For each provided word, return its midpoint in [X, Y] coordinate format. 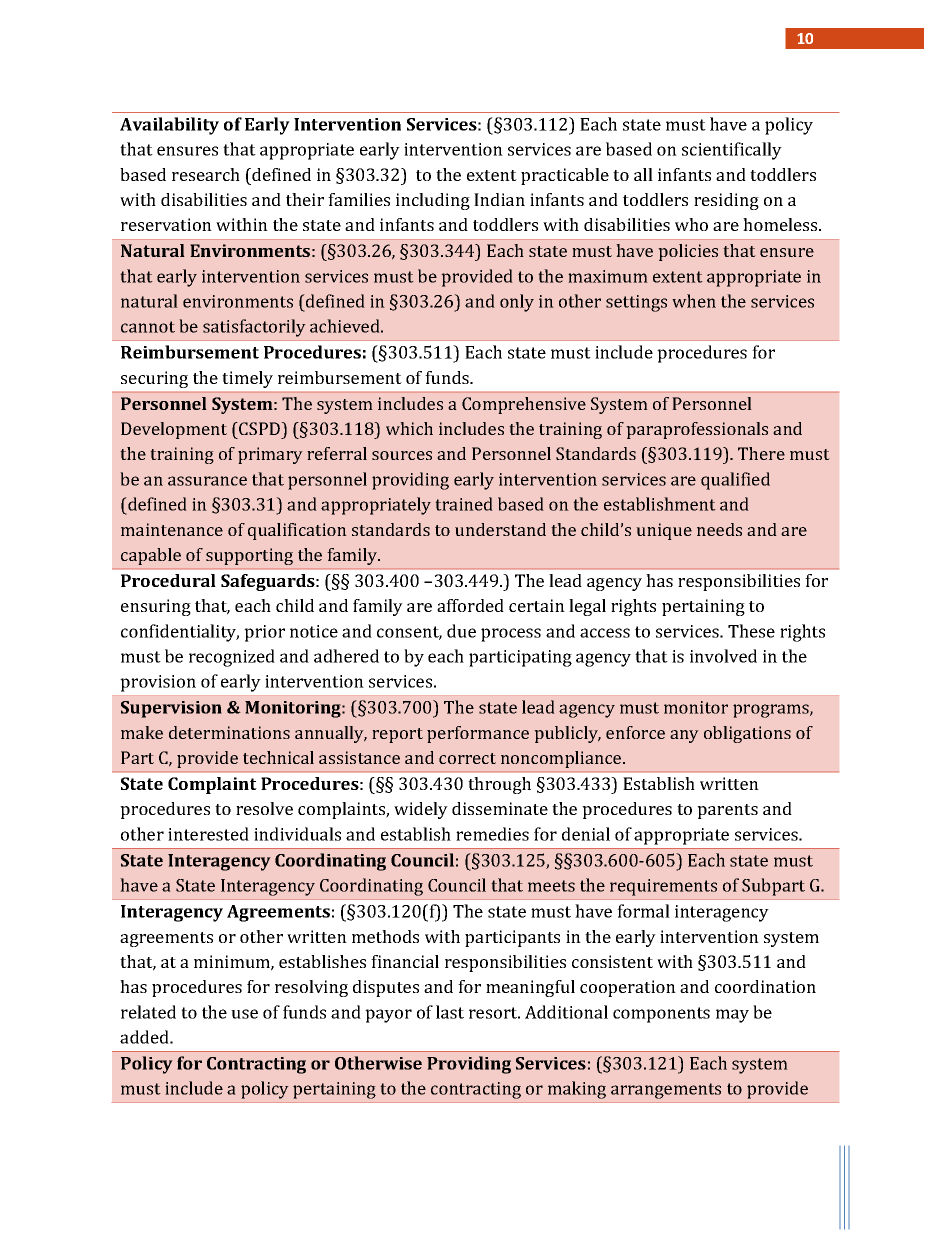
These [751, 631]
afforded [470, 605]
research [206, 174]
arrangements [666, 1091]
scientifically [732, 151]
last [450, 1012]
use [244, 1014]
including [433, 201]
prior [264, 633]
